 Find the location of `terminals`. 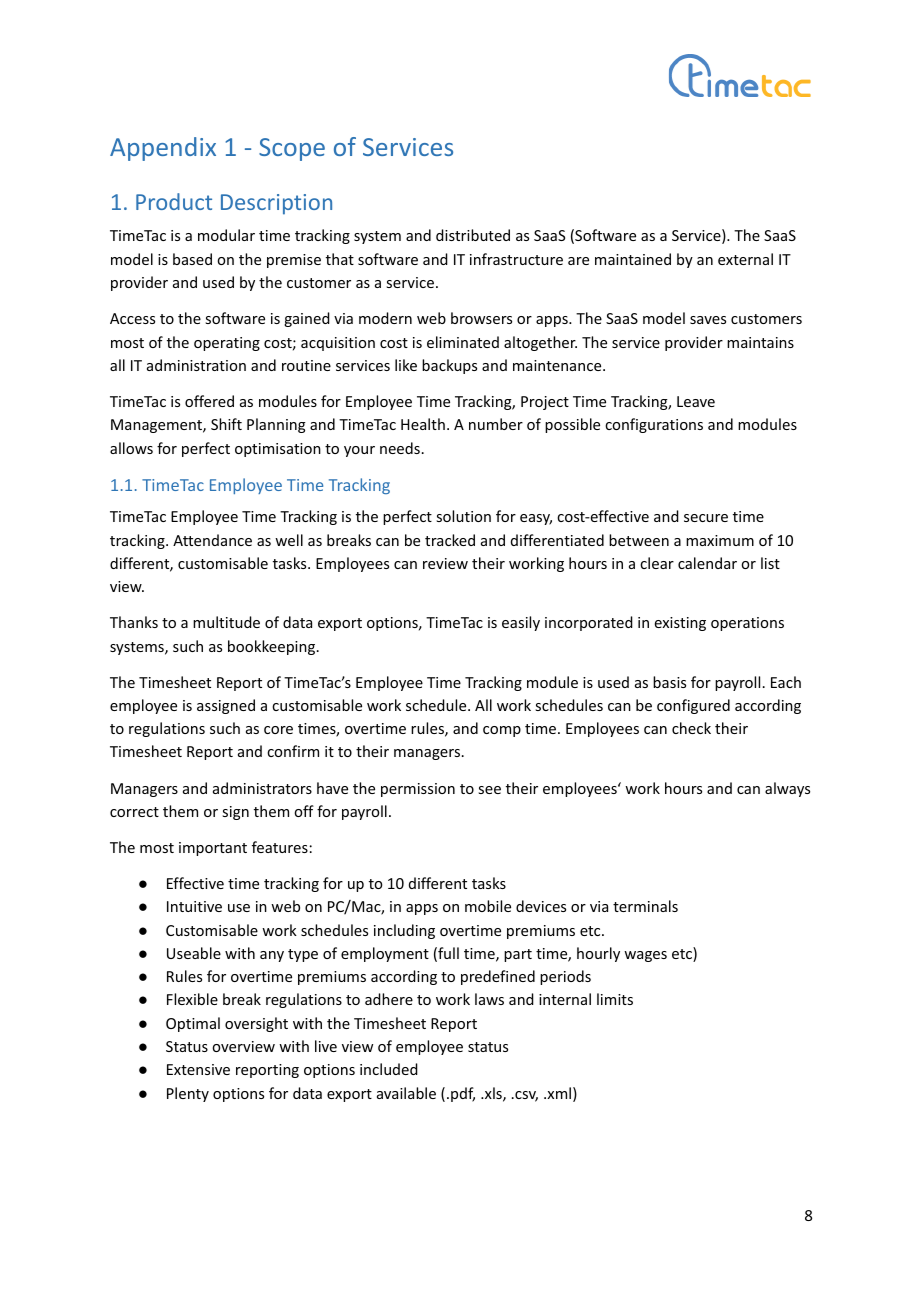

terminals is located at coordinates (645, 906).
